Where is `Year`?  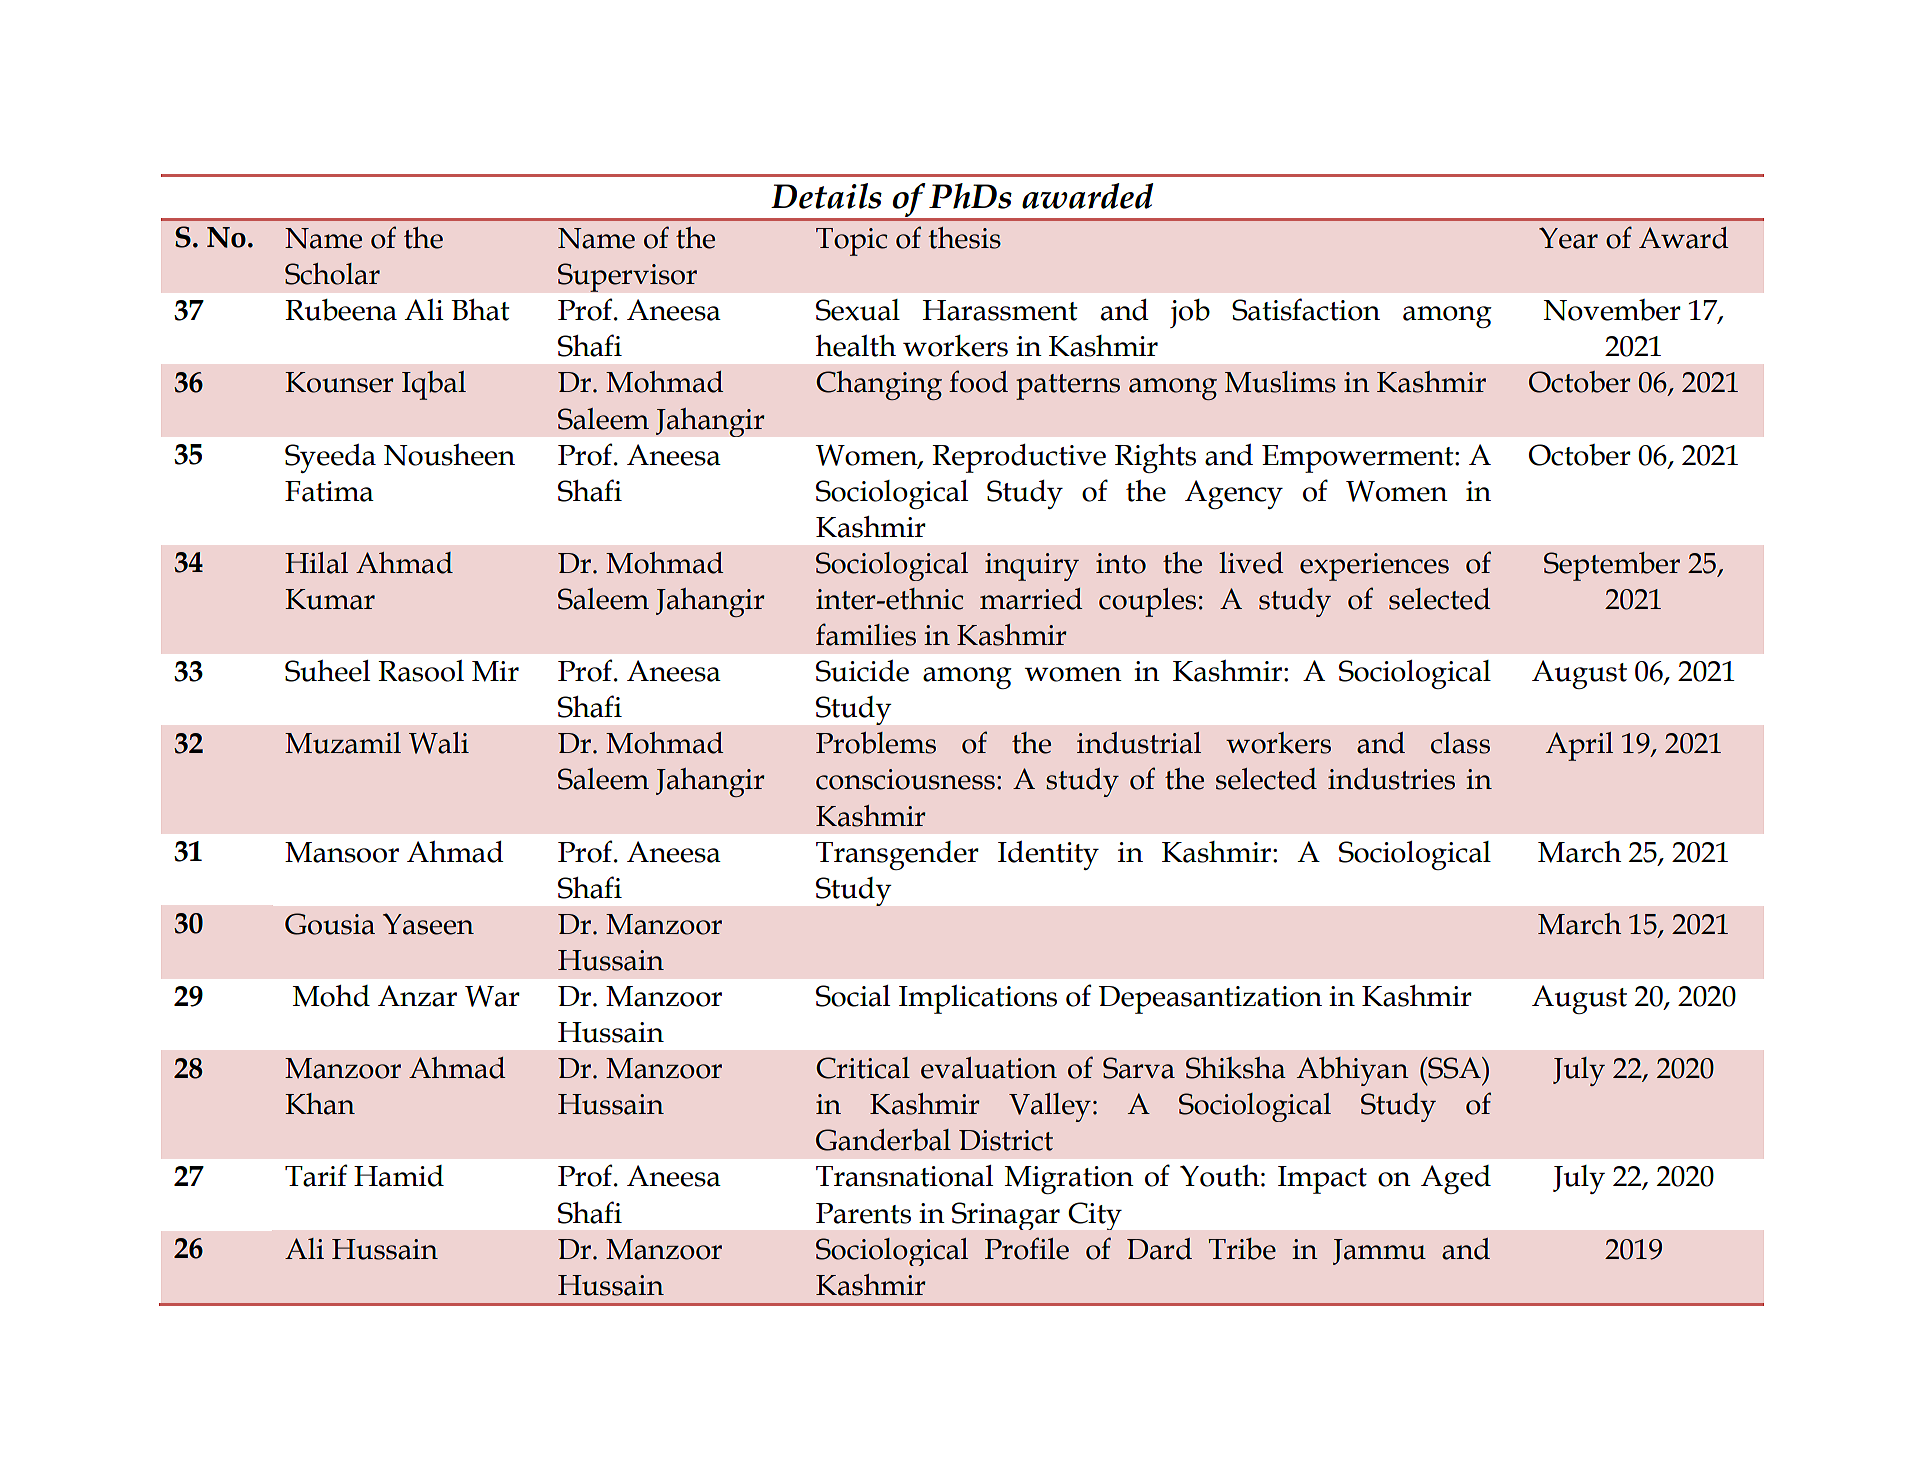 Year is located at coordinates (1568, 238).
